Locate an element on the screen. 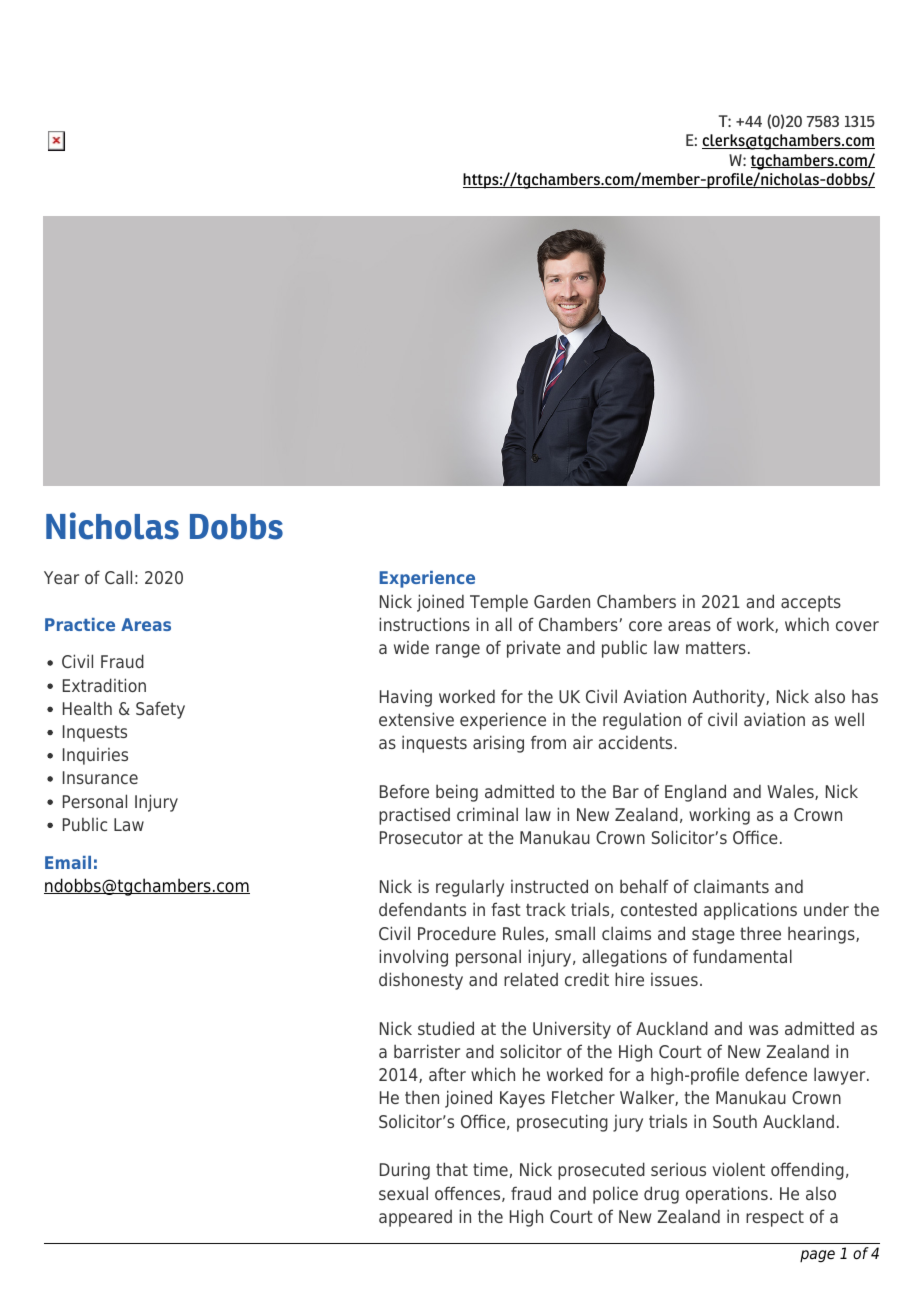 Image resolution: width=924 pixels, height=1308 pixels. then is located at coordinates (422, 1097).
